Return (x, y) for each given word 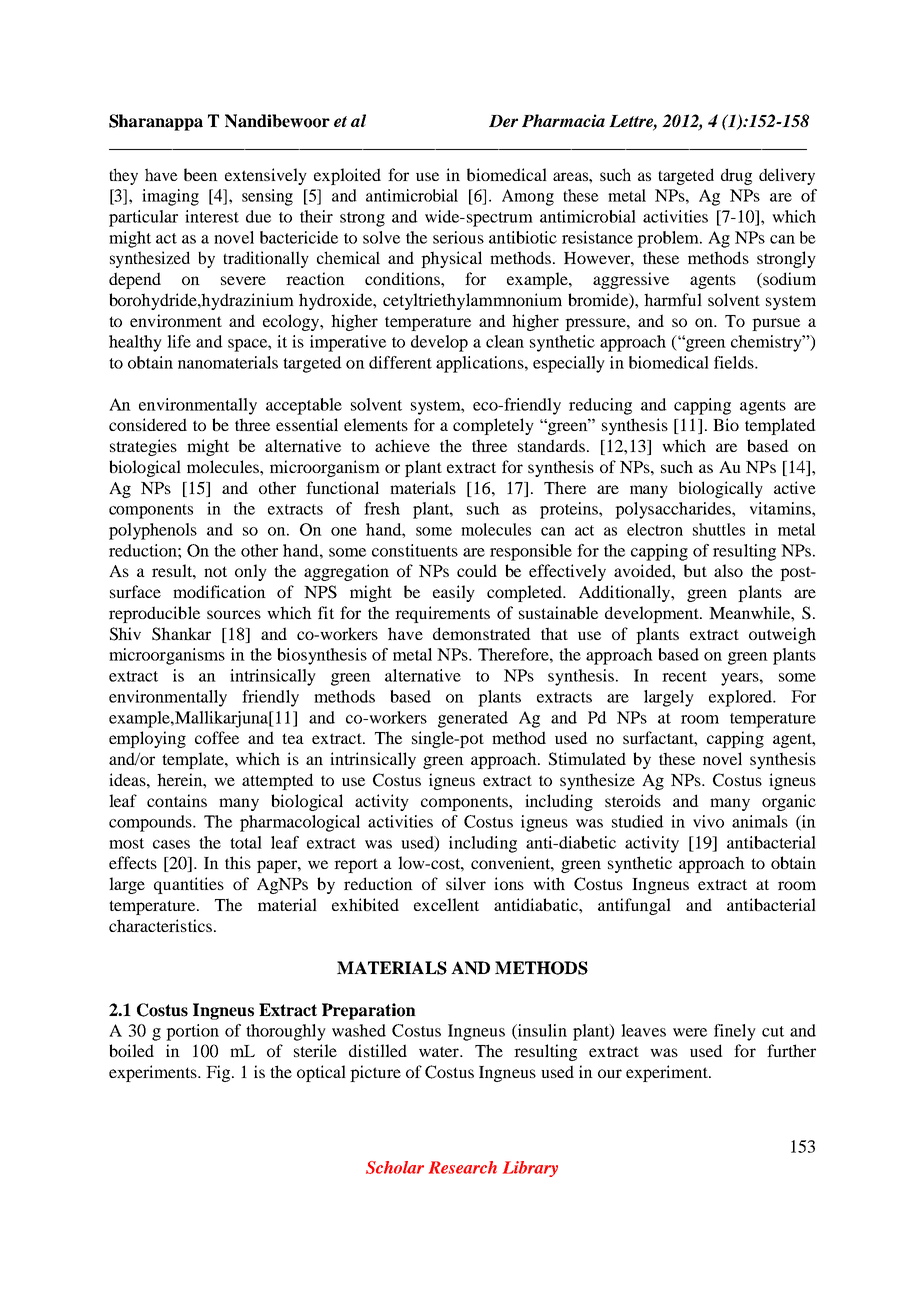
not (215, 571)
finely (735, 1032)
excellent (446, 904)
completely (493, 426)
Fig (219, 1073)
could (477, 570)
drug (736, 176)
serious (458, 237)
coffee (217, 737)
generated (473, 719)
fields (735, 362)
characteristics (160, 925)
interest (212, 216)
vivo (708, 821)
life (179, 341)
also (728, 570)
